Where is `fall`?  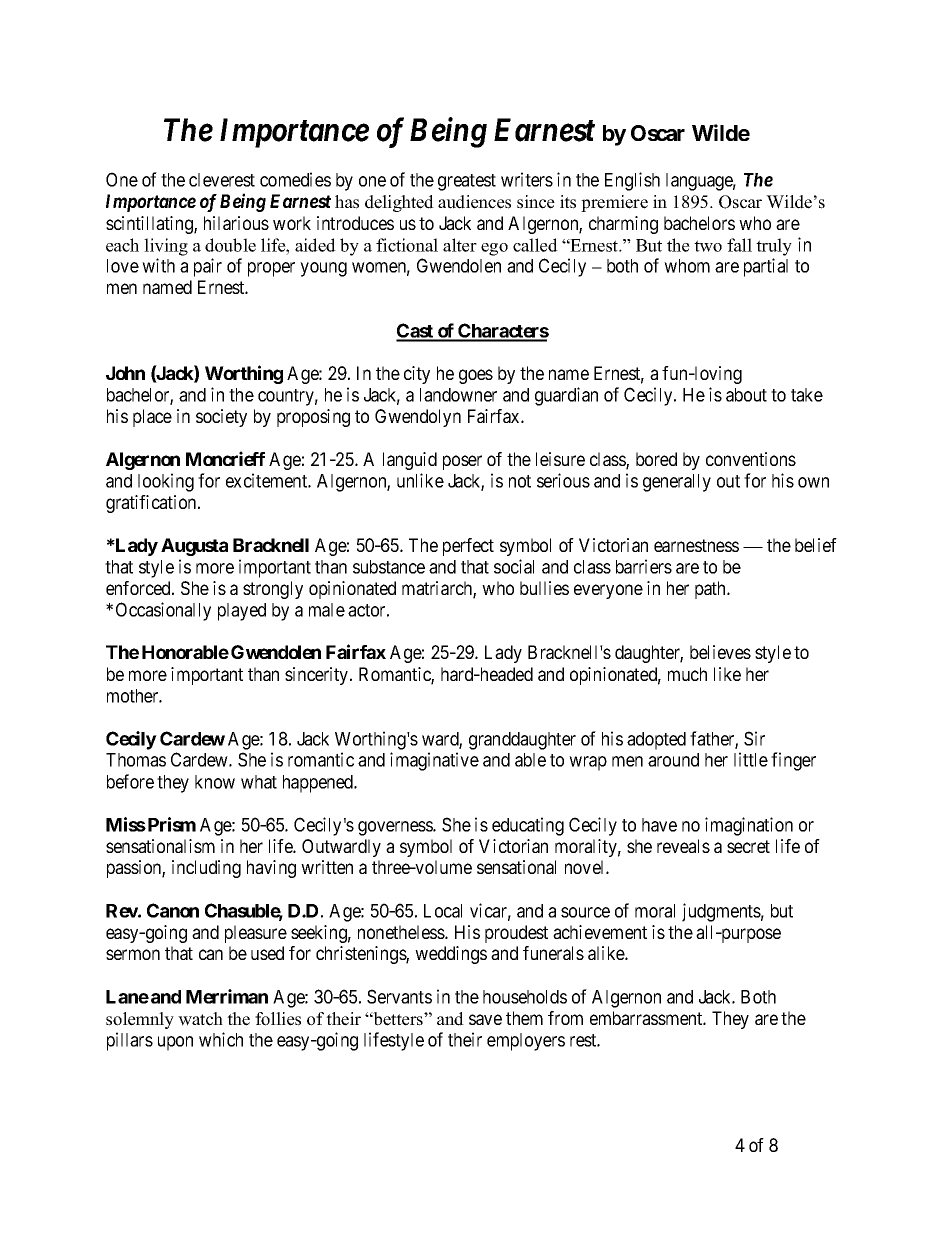 fall is located at coordinates (739, 245).
